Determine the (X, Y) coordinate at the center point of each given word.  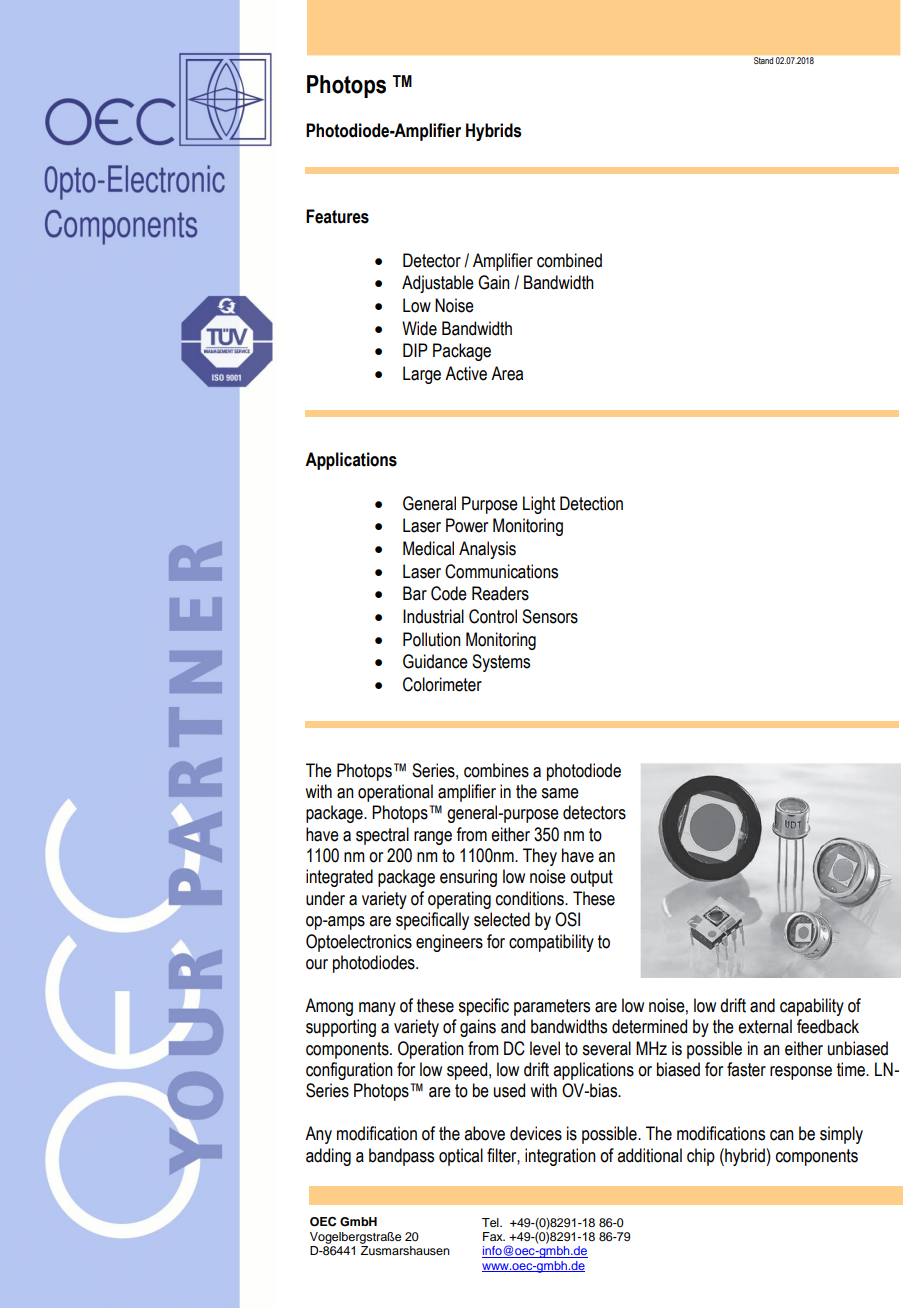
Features (337, 216)
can (782, 1135)
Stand (763, 60)
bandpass (401, 1157)
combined (569, 260)
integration (560, 1157)
